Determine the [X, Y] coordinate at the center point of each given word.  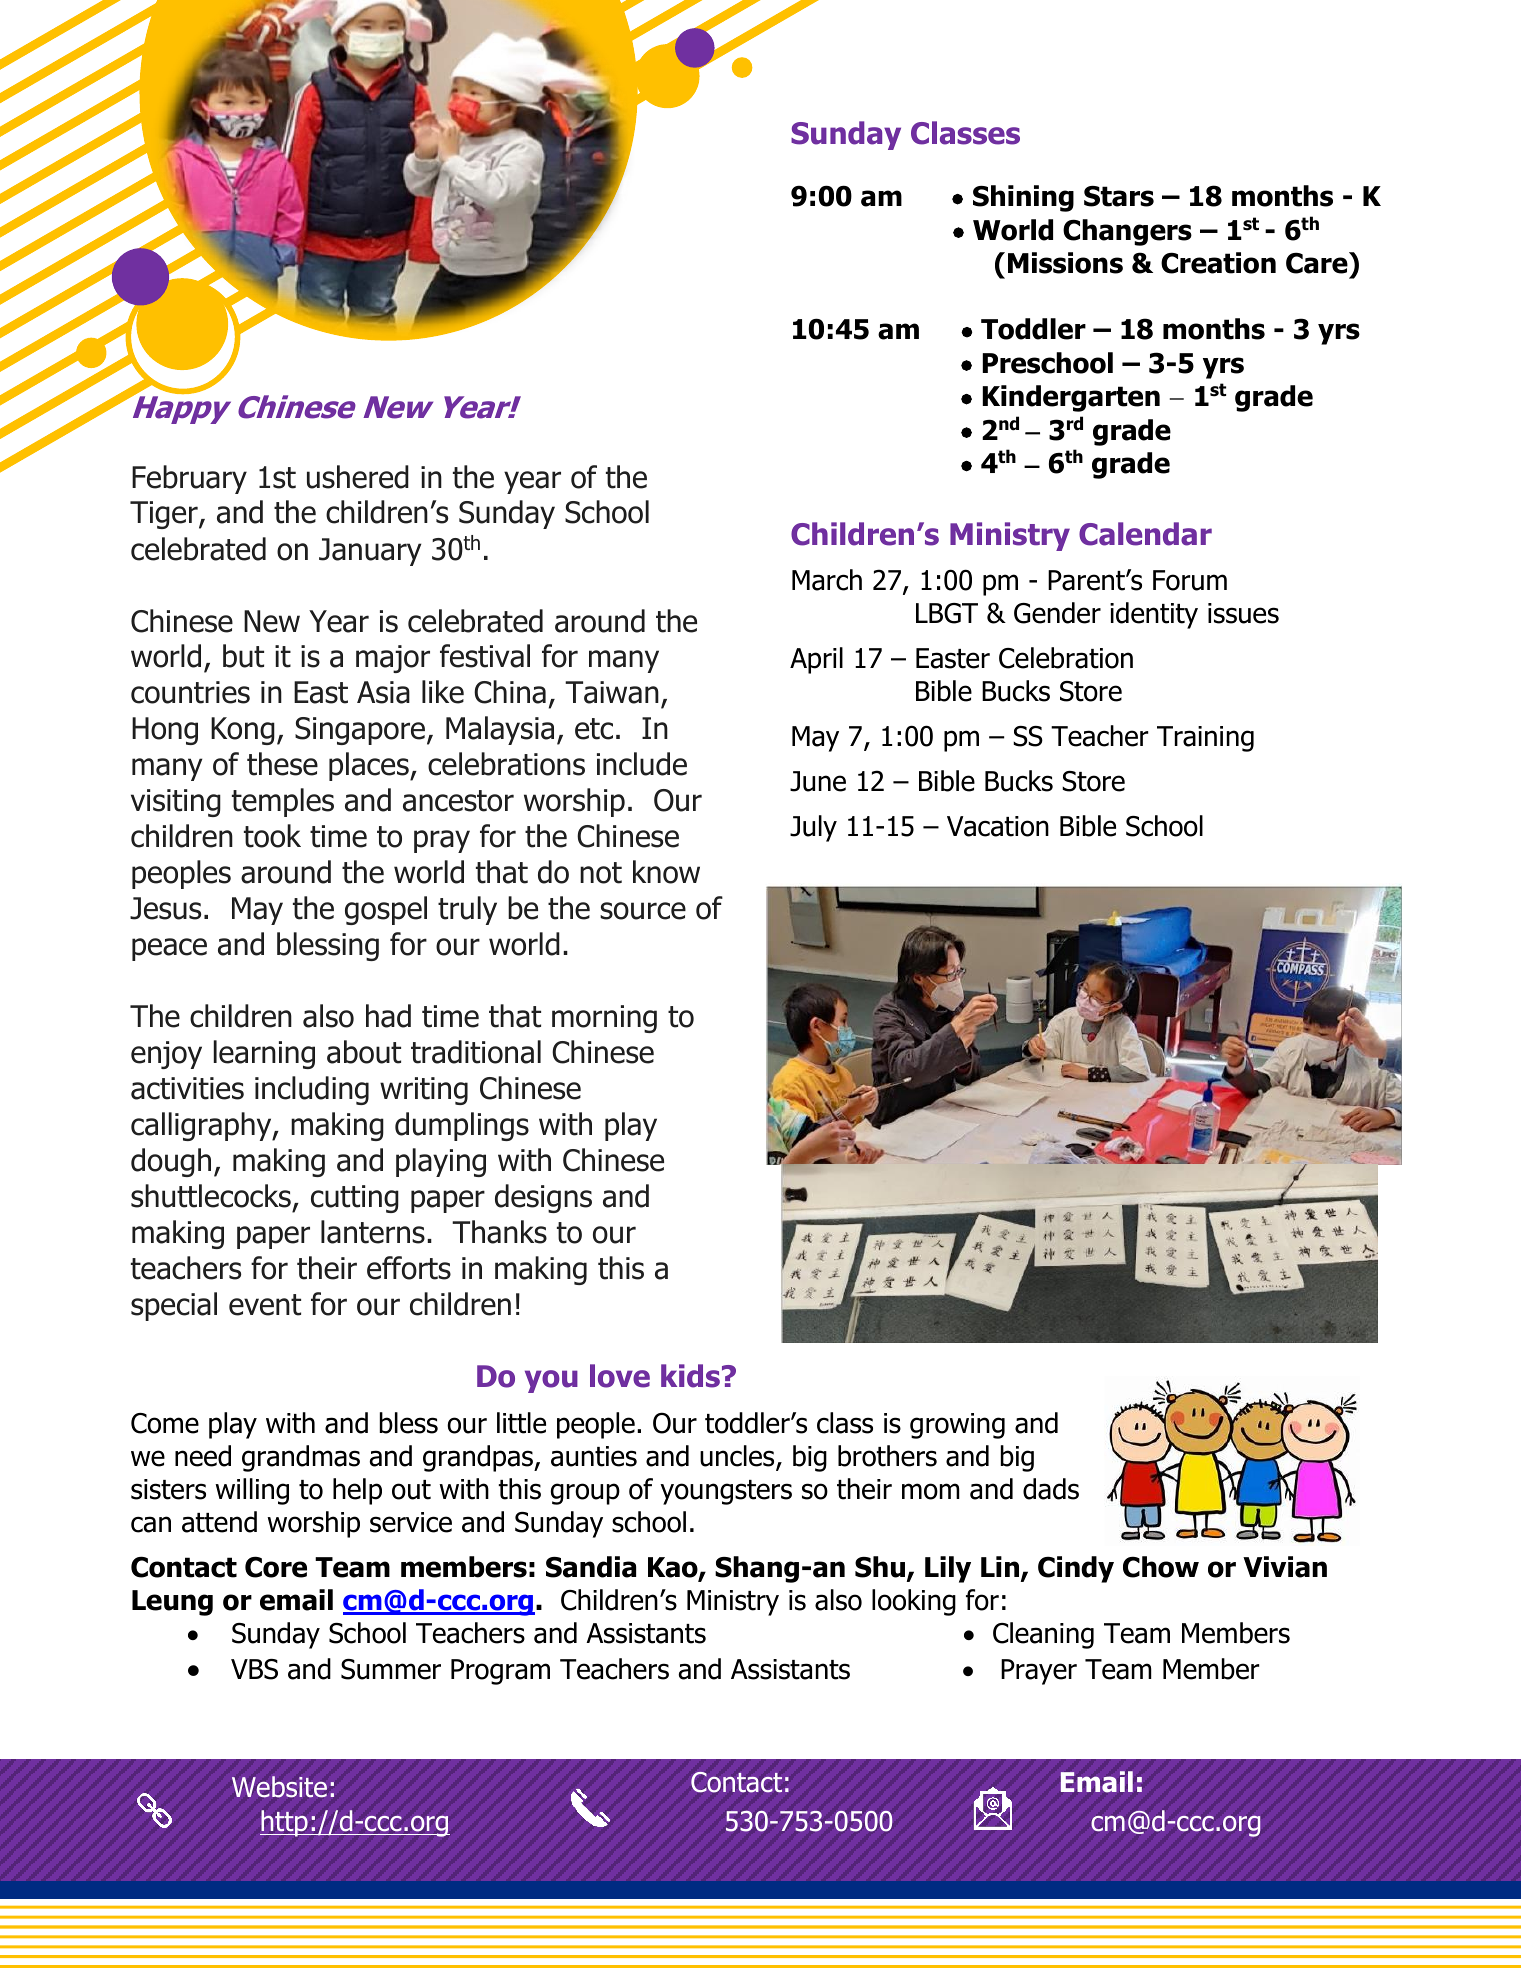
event [265, 1305]
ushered [358, 477]
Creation [1218, 263]
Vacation [998, 826]
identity [1154, 615]
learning [264, 1054]
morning [604, 1019]
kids [690, 1376]
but [243, 656]
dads [1051, 1489]
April [816, 660]
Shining [1023, 198]
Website [279, 1787]
